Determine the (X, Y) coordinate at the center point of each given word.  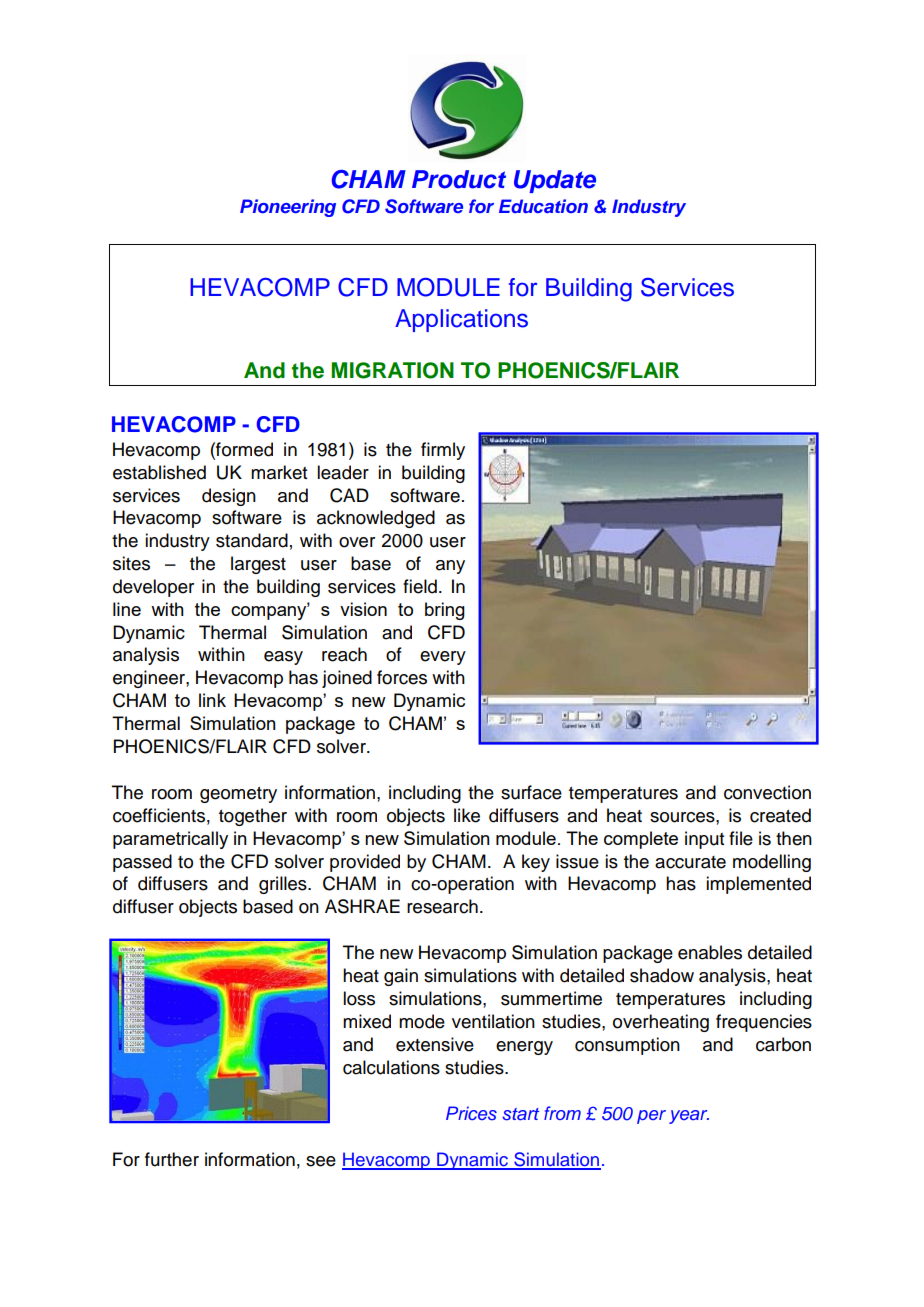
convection (767, 792)
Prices (471, 1113)
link (212, 700)
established (159, 472)
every (443, 658)
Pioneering (288, 208)
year (689, 1117)
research (442, 906)
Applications (461, 320)
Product (459, 179)
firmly (443, 451)
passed (142, 863)
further (172, 1159)
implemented (758, 885)
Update (555, 181)
